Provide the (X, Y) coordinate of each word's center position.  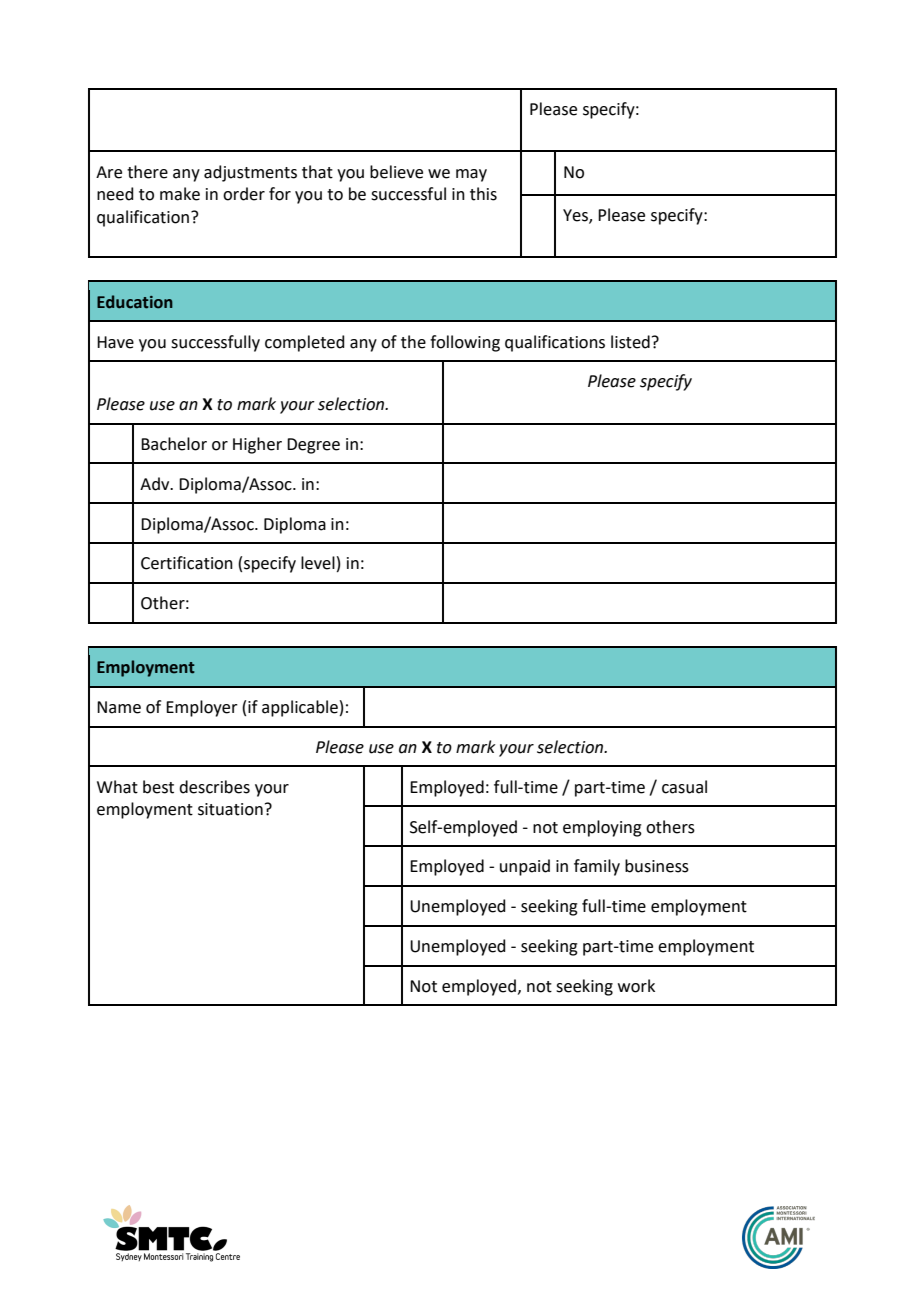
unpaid (525, 867)
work (636, 986)
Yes (576, 216)
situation (230, 809)
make (180, 194)
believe (396, 172)
